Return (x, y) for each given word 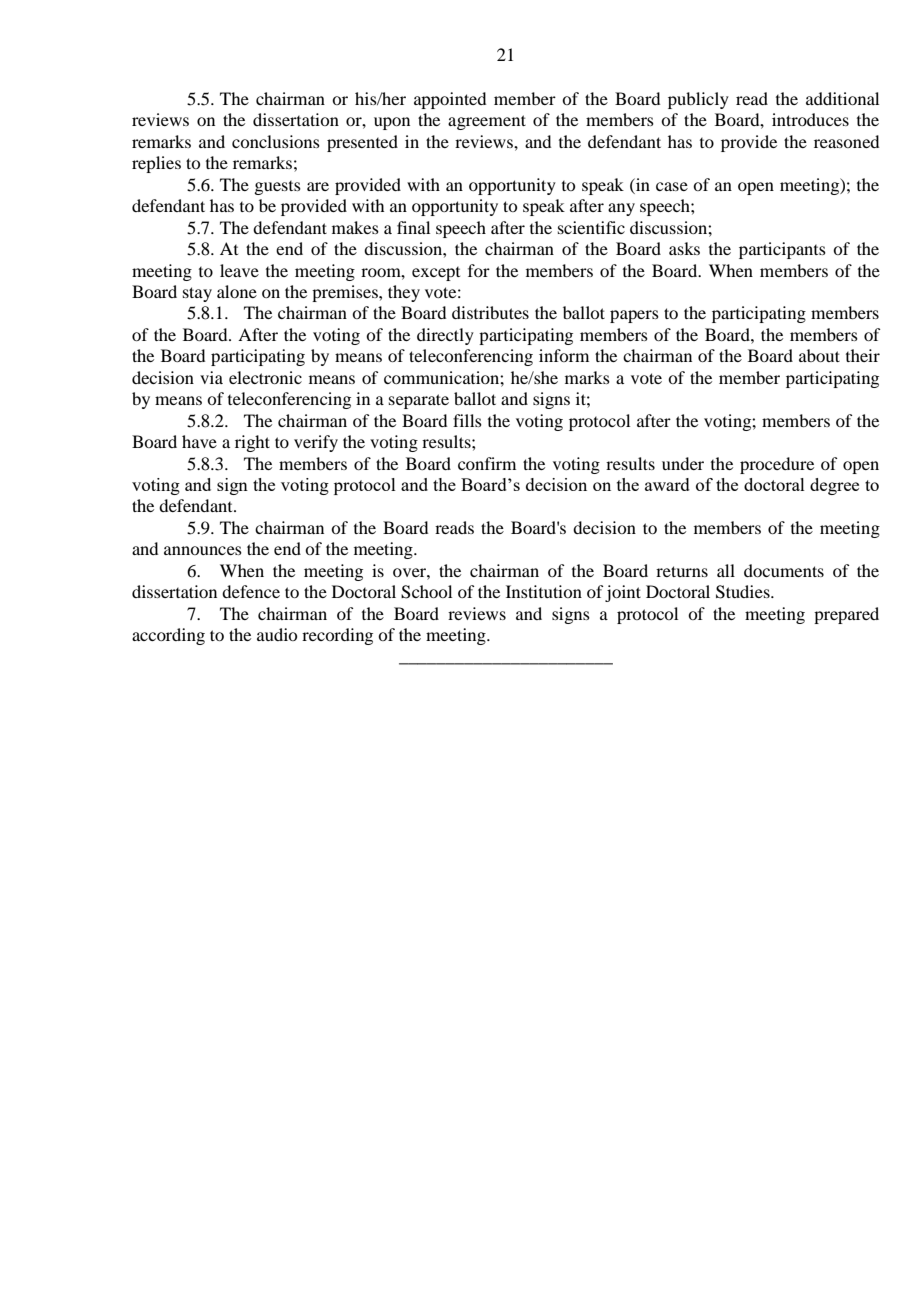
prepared (846, 615)
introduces (810, 119)
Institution (544, 591)
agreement (487, 122)
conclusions (276, 141)
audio (277, 634)
